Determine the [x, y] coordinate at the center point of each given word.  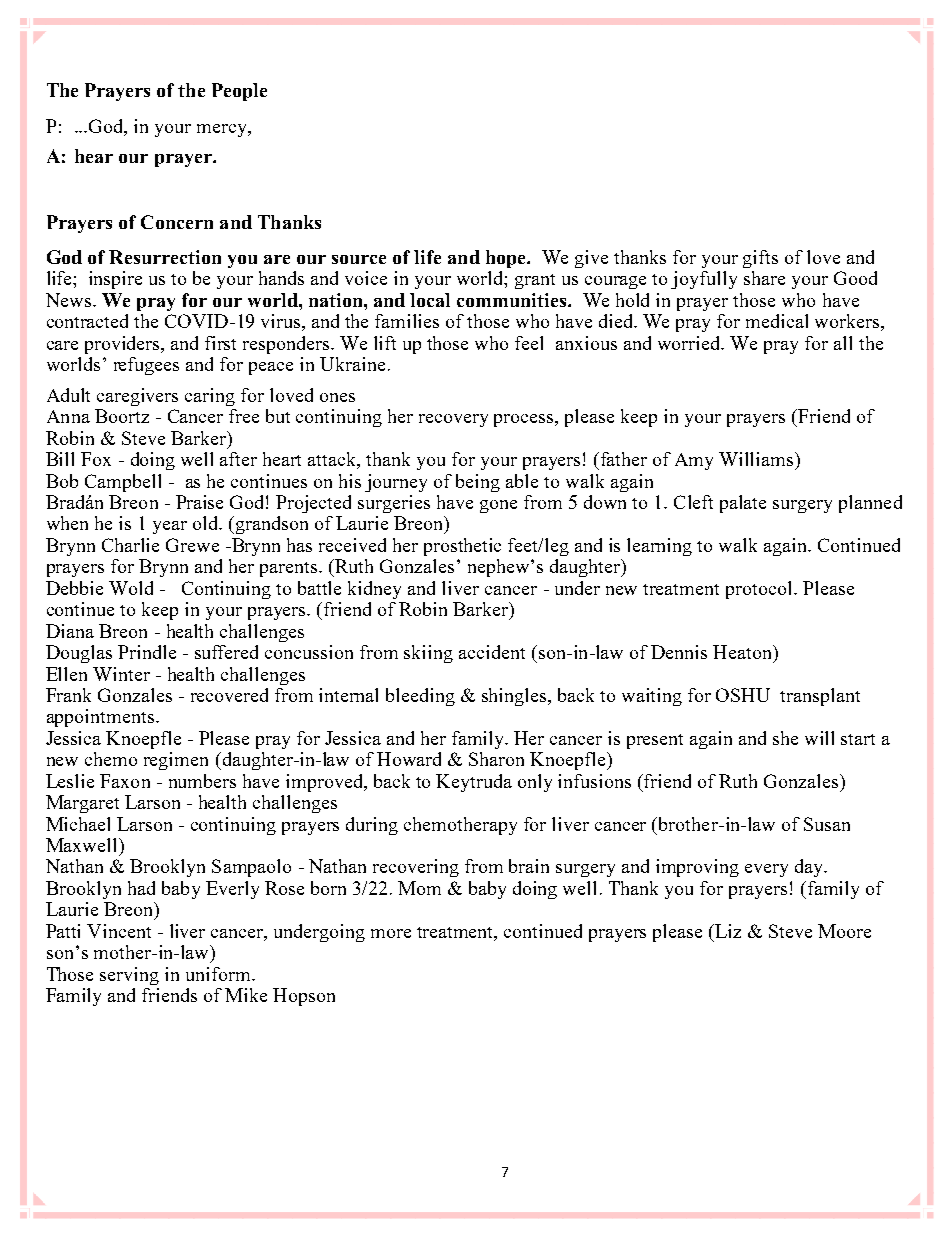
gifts [760, 259]
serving [129, 976]
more [391, 933]
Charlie [130, 545]
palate [743, 504]
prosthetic [462, 547]
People [239, 92]
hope [507, 259]
